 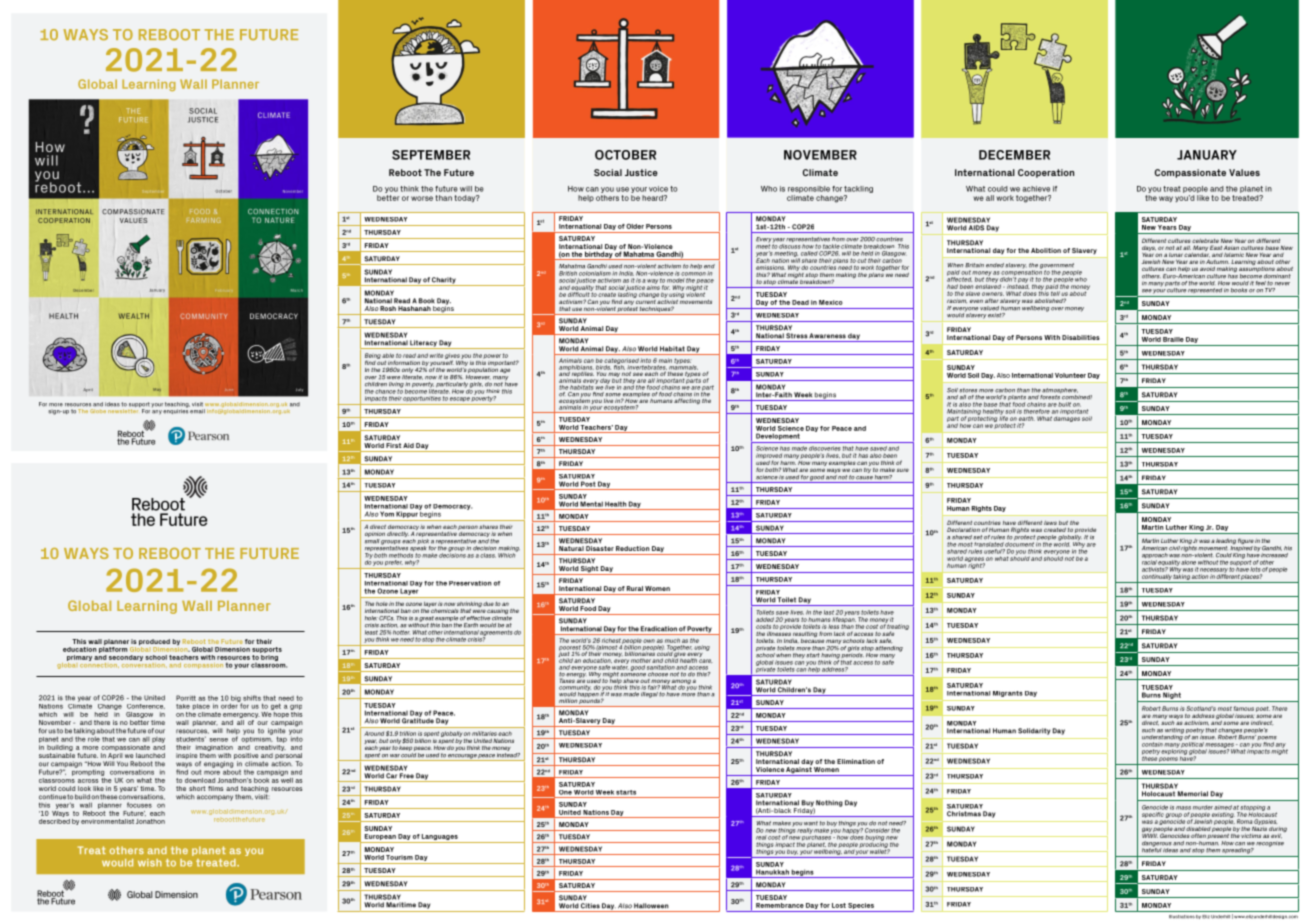 I want to click on Awareness, so click(x=827, y=336).
